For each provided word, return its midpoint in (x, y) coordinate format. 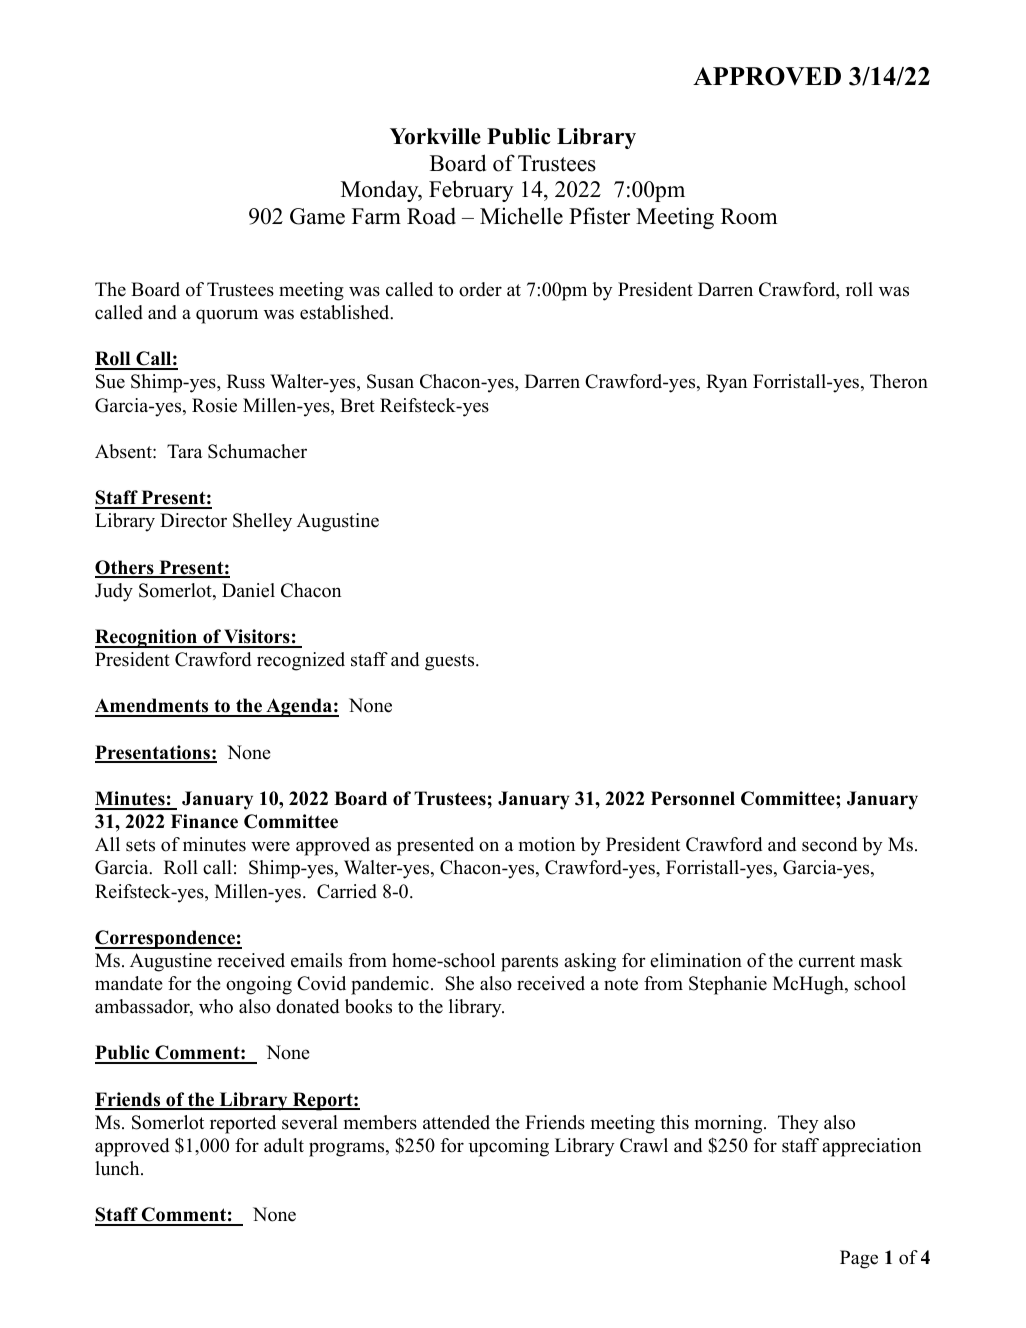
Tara (185, 451)
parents (529, 963)
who (216, 1006)
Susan (390, 381)
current (827, 961)
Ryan (726, 383)
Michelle (521, 216)
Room (749, 216)
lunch (118, 1168)
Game (317, 216)
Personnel (693, 798)
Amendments (153, 707)
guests (451, 662)
